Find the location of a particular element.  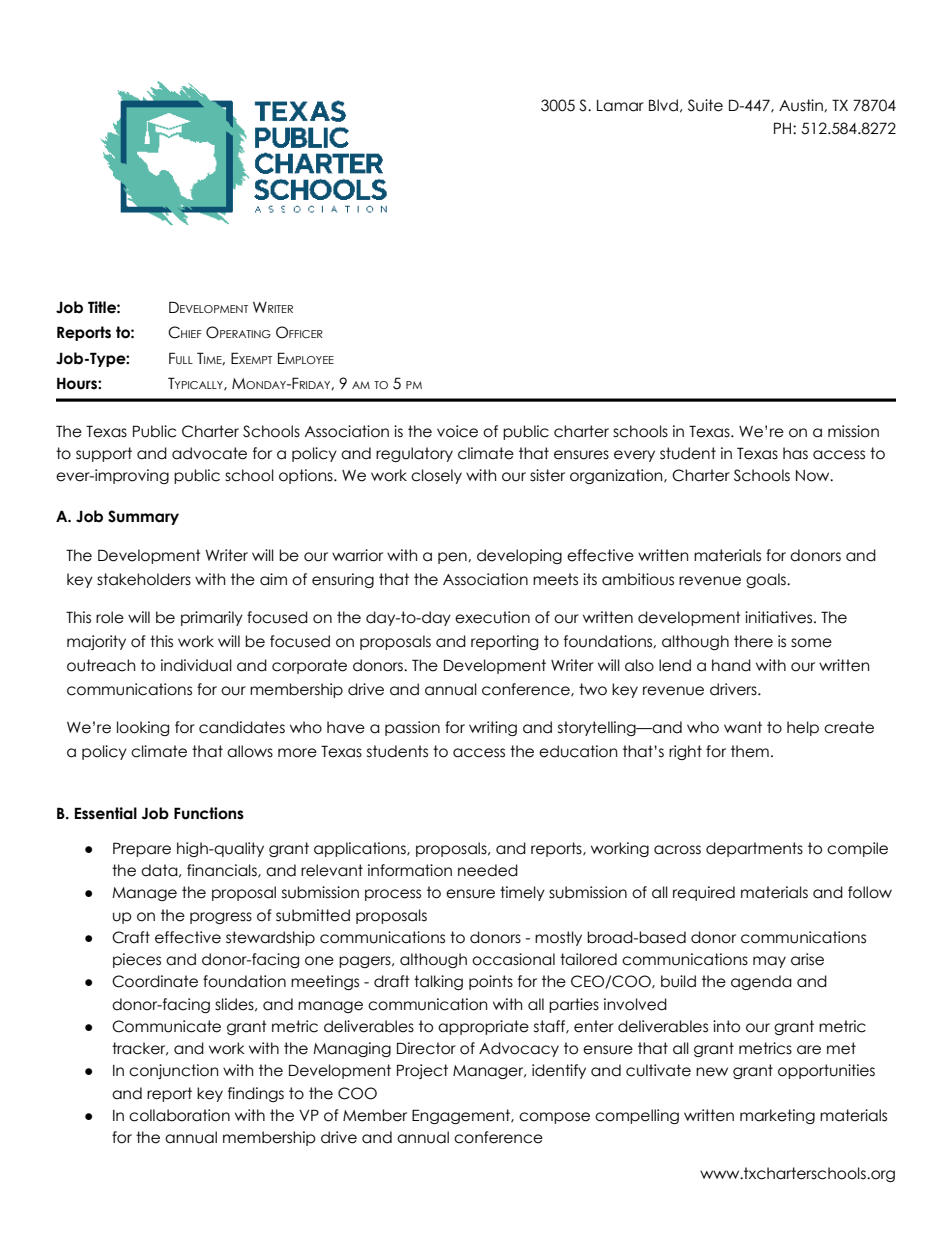

Engagement is located at coordinates (462, 1116).
